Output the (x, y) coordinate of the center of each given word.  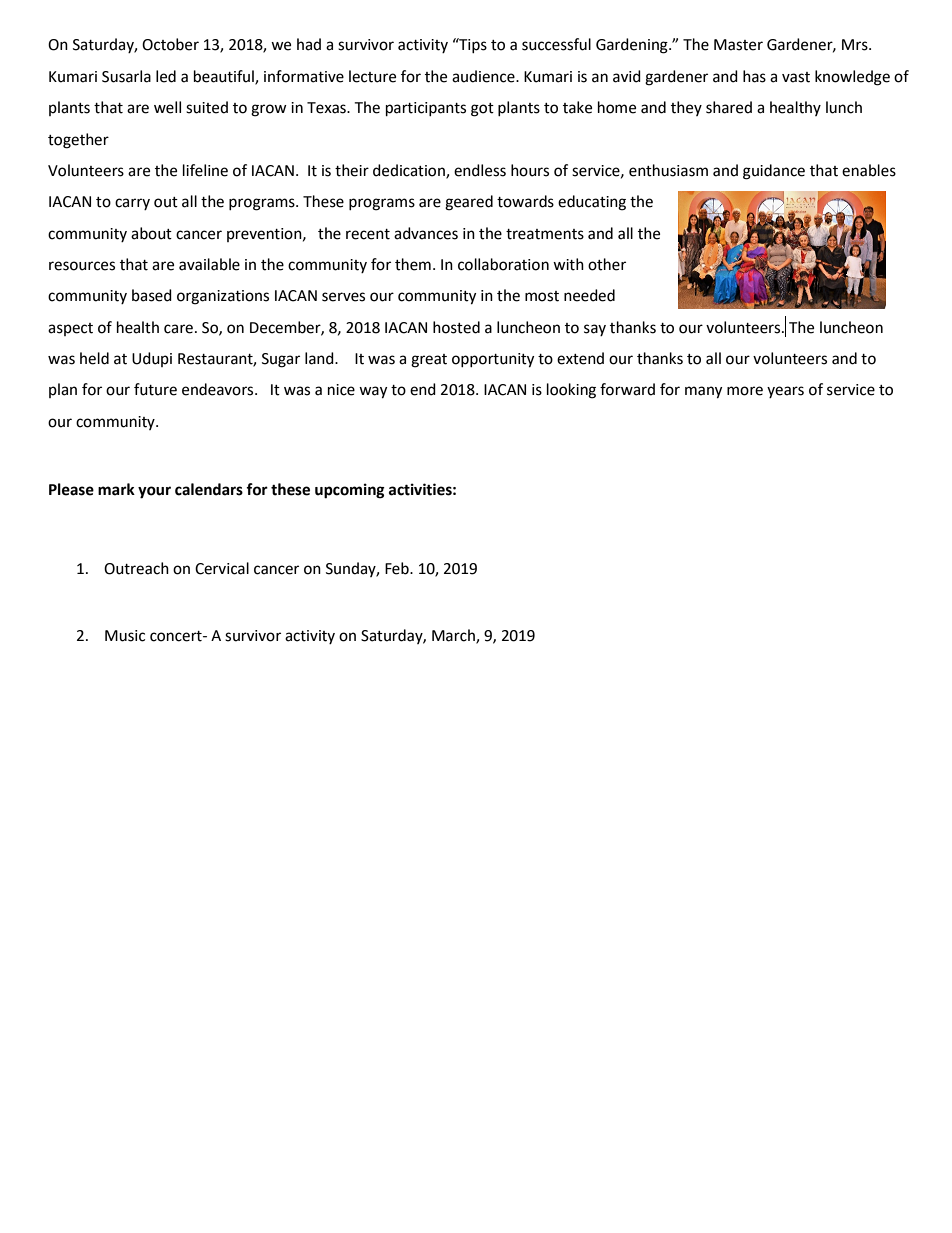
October (170, 44)
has (754, 76)
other (607, 264)
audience (484, 76)
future (155, 389)
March (454, 636)
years (785, 392)
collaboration (503, 264)
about (151, 233)
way (373, 392)
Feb (398, 568)
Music (125, 636)
